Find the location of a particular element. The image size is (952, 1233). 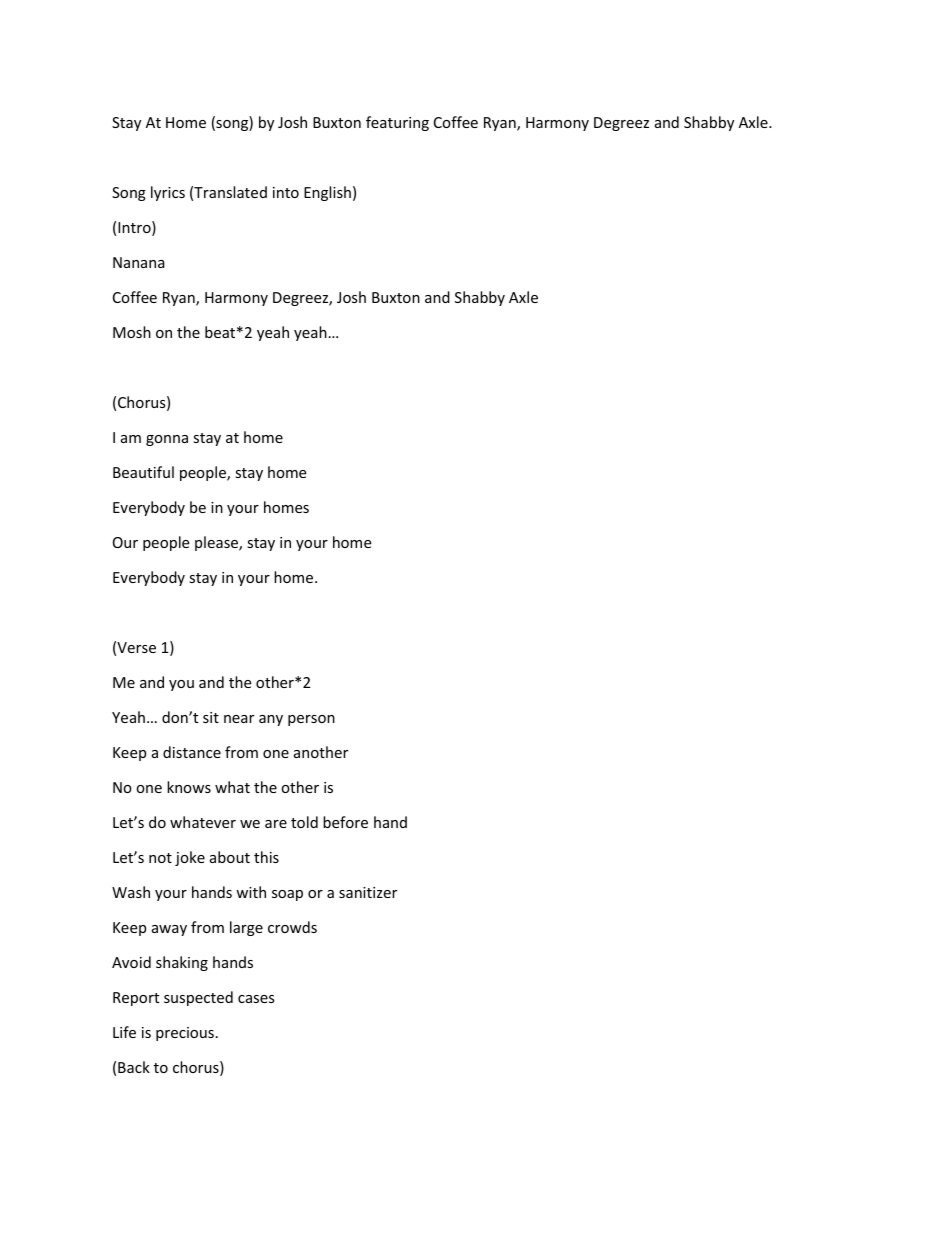

gonna is located at coordinates (167, 440).
